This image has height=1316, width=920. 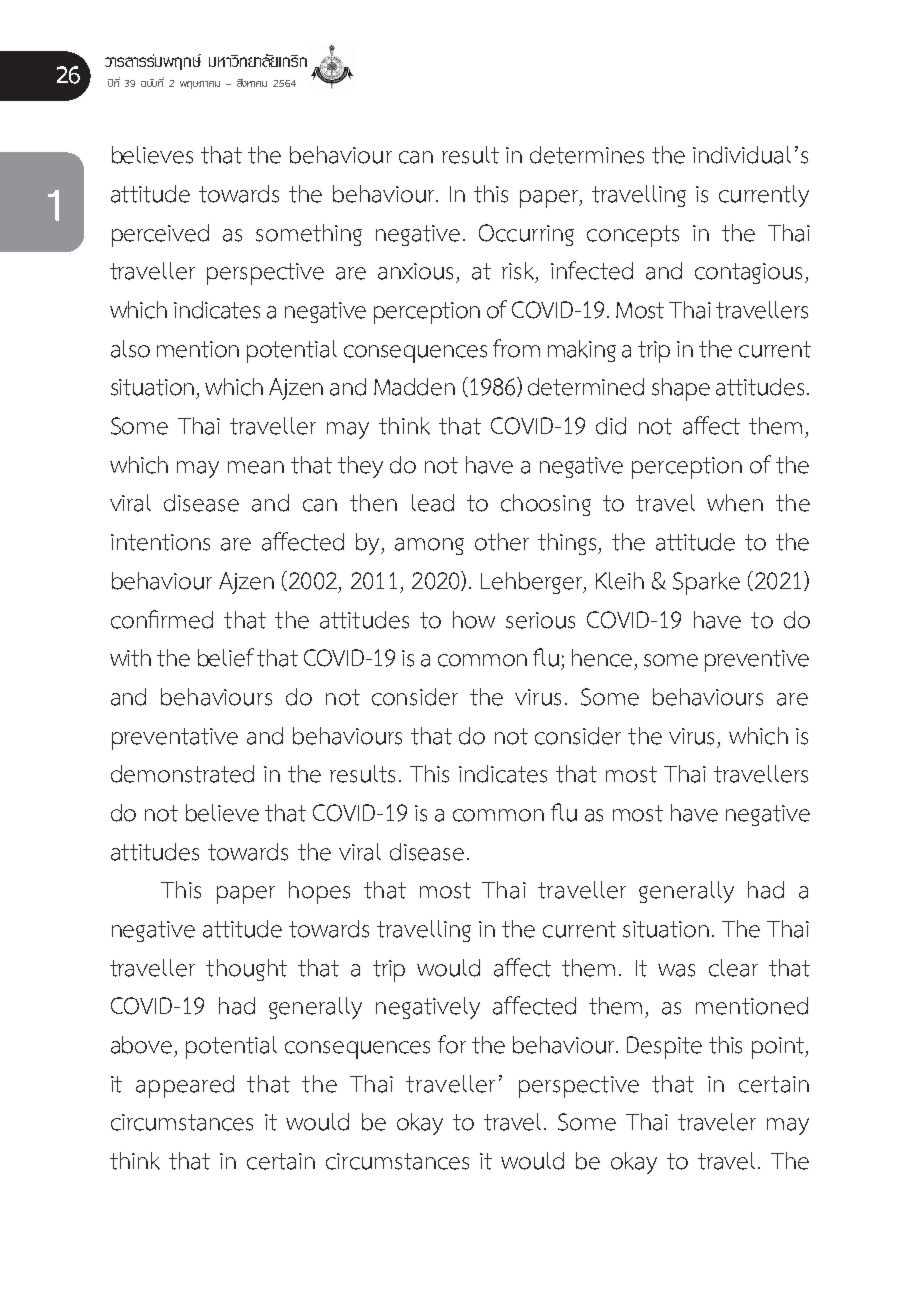 What do you see at coordinates (757, 661) in the image?
I see `preventive` at bounding box center [757, 661].
